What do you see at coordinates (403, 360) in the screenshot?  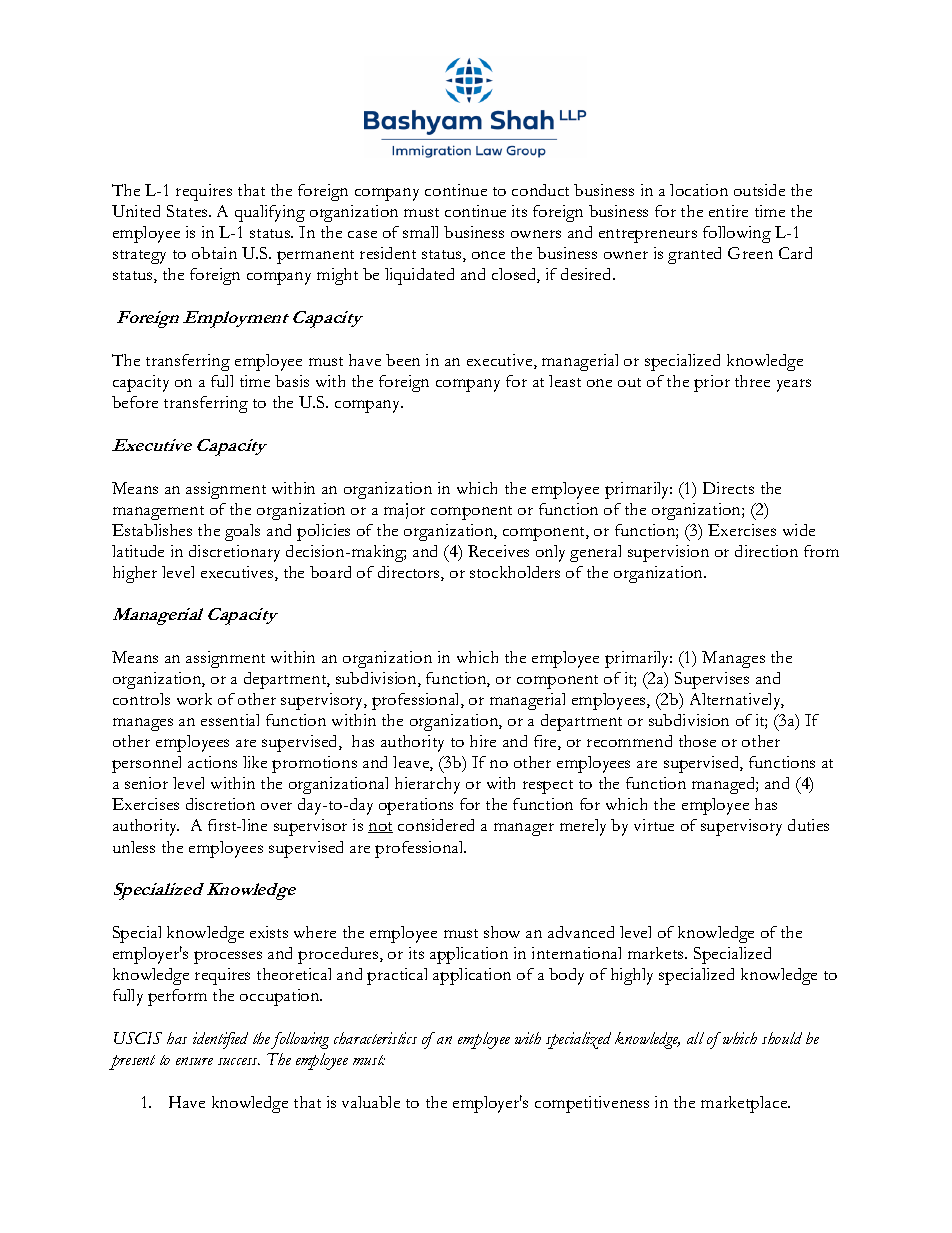 I see `been` at bounding box center [403, 360].
